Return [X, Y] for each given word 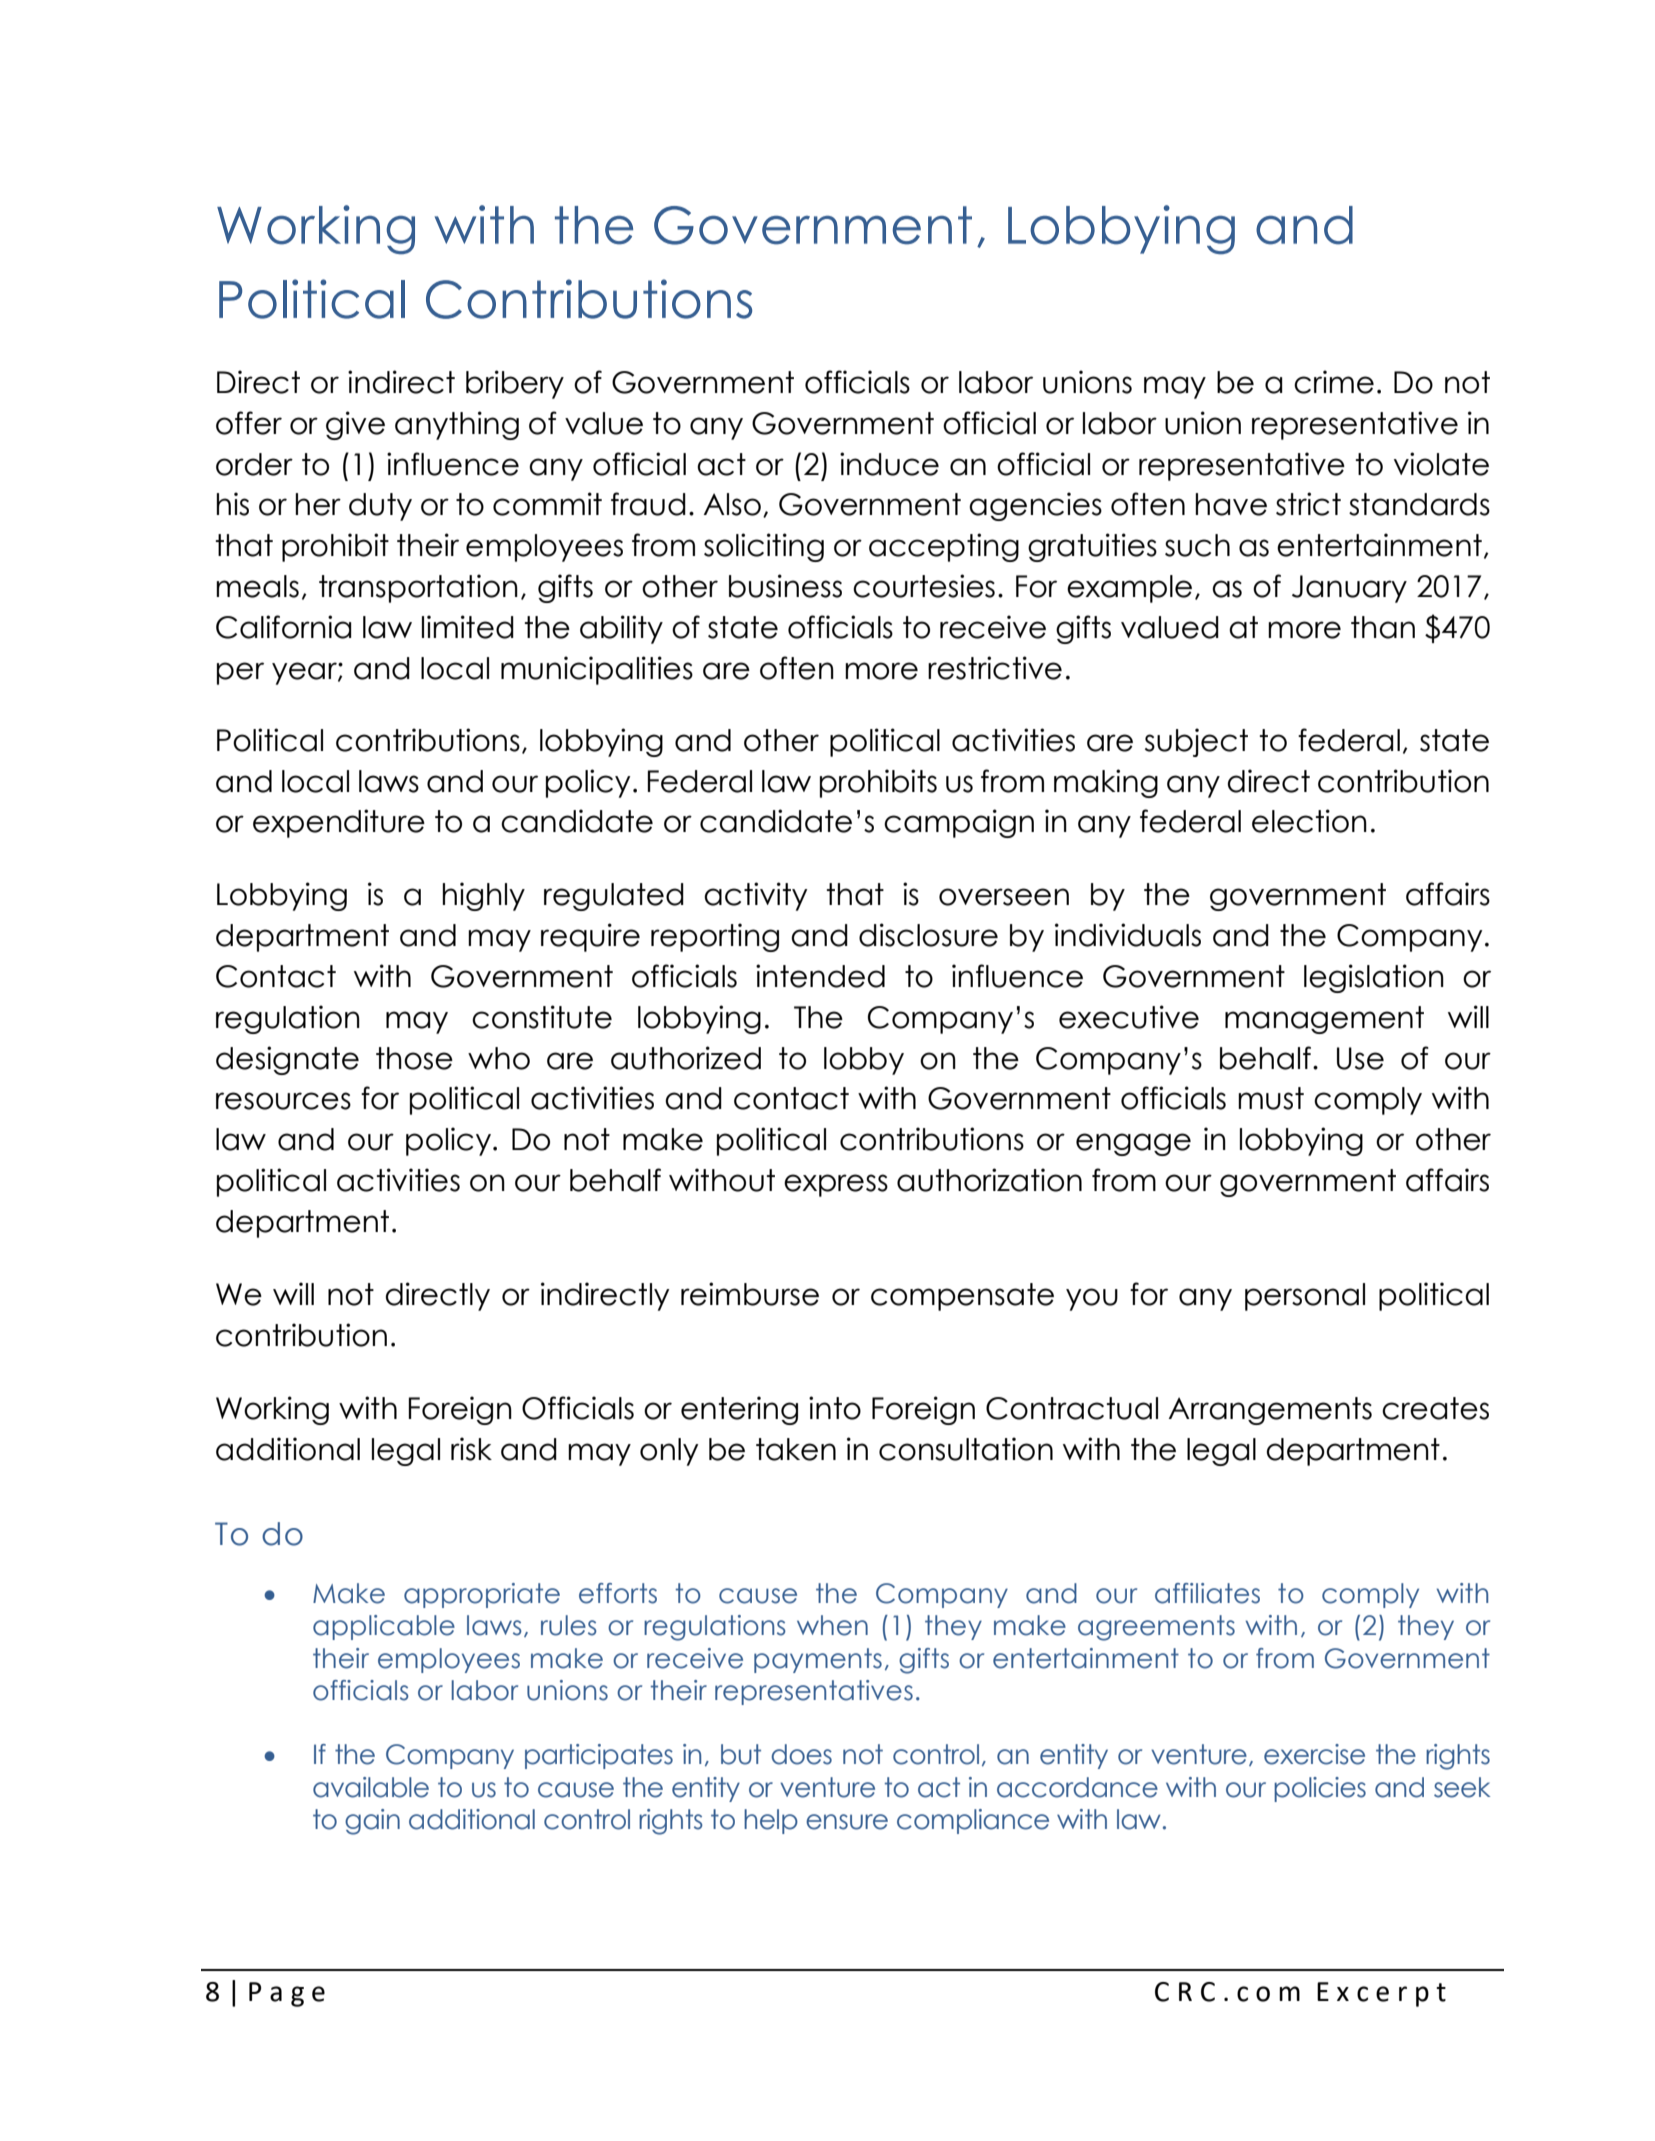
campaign [959, 823]
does [802, 1754]
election [1309, 821]
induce [889, 464]
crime [1334, 382]
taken [796, 1449]
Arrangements [1270, 1411]
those [414, 1058]
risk [471, 1449]
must [1271, 1098]
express [836, 1185]
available [371, 1787]
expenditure [339, 823]
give [355, 425]
